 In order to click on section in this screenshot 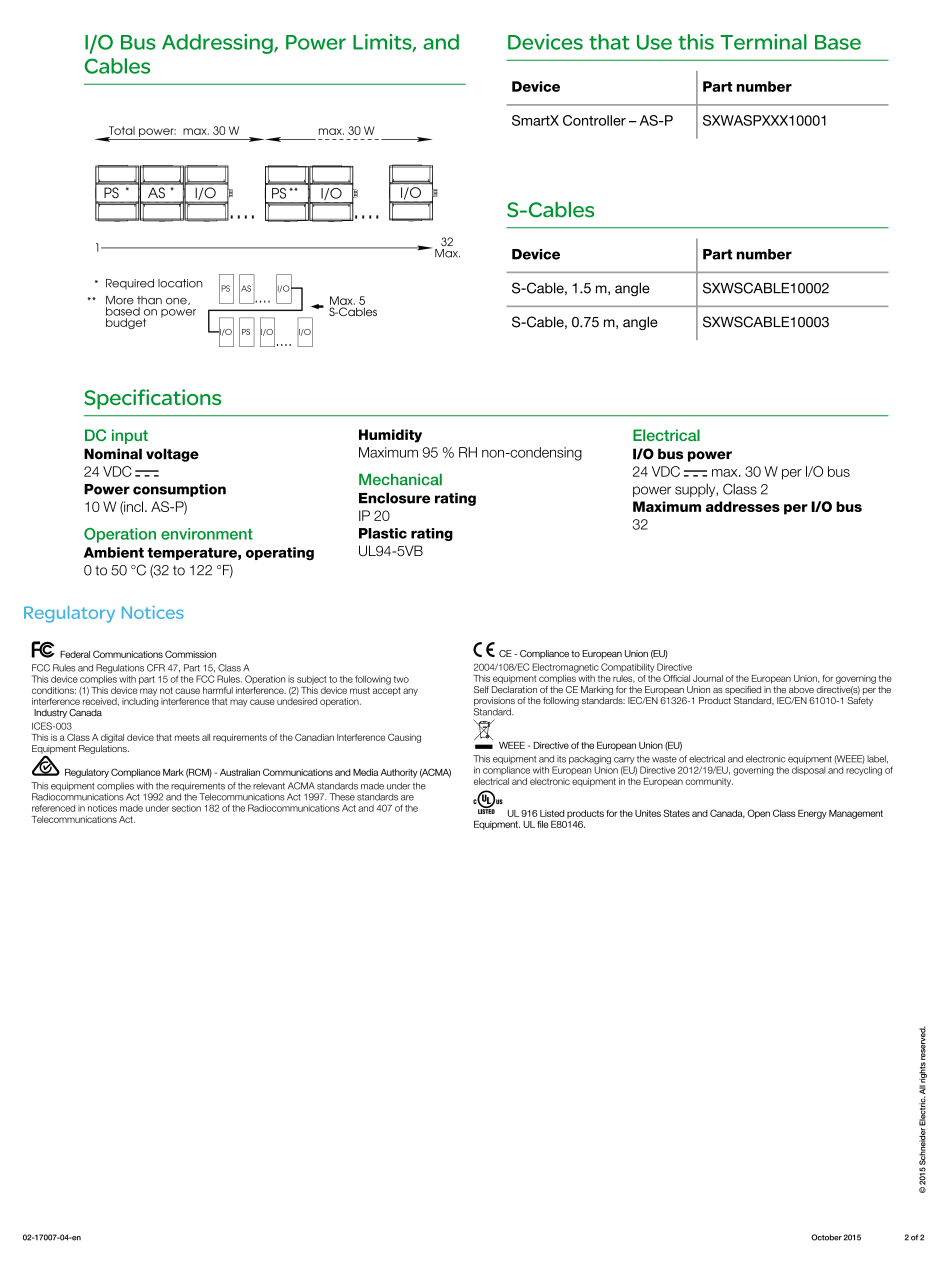, I will do `click(186, 808)`.
